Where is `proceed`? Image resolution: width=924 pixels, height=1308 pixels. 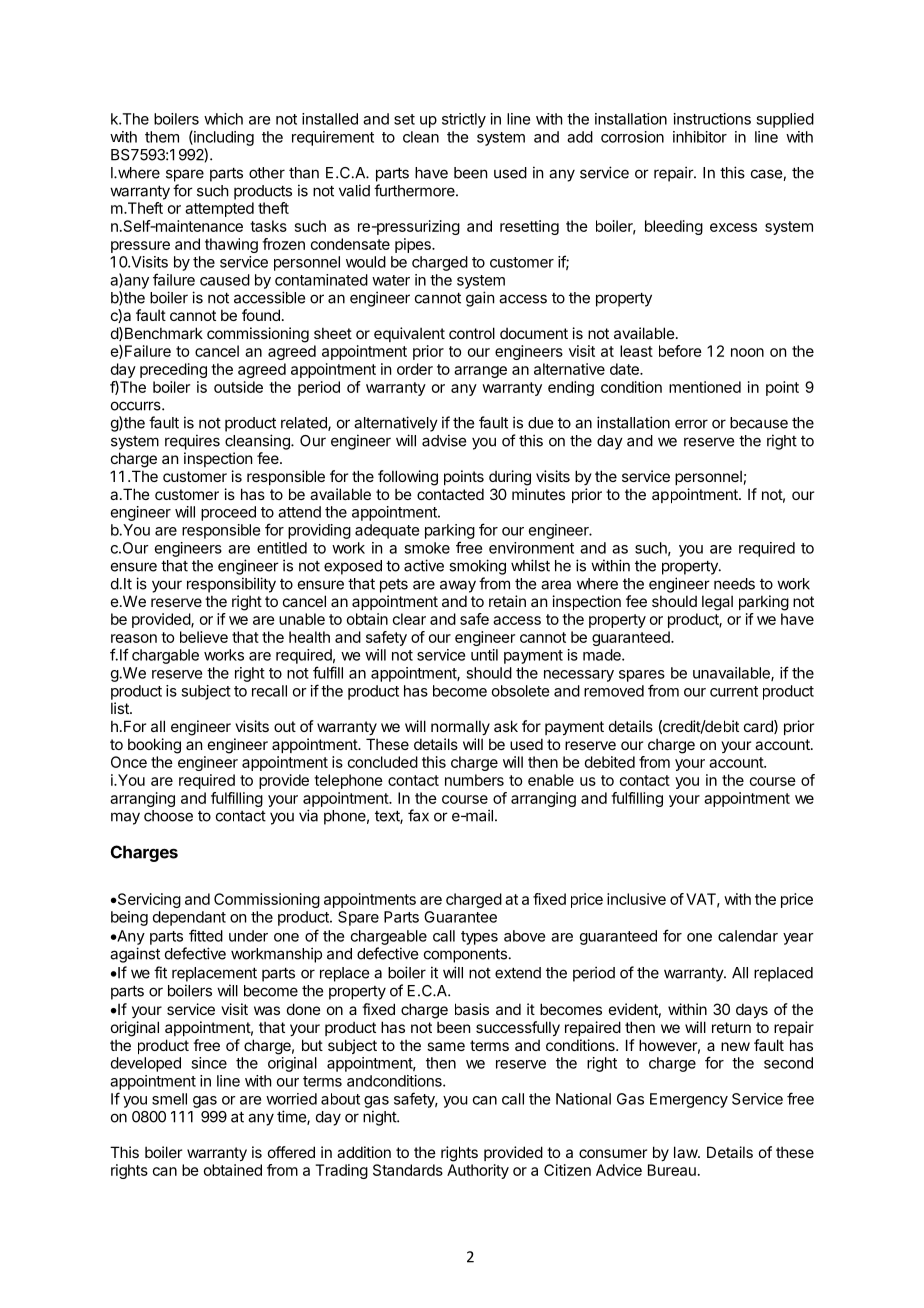 proceed is located at coordinates (228, 513).
